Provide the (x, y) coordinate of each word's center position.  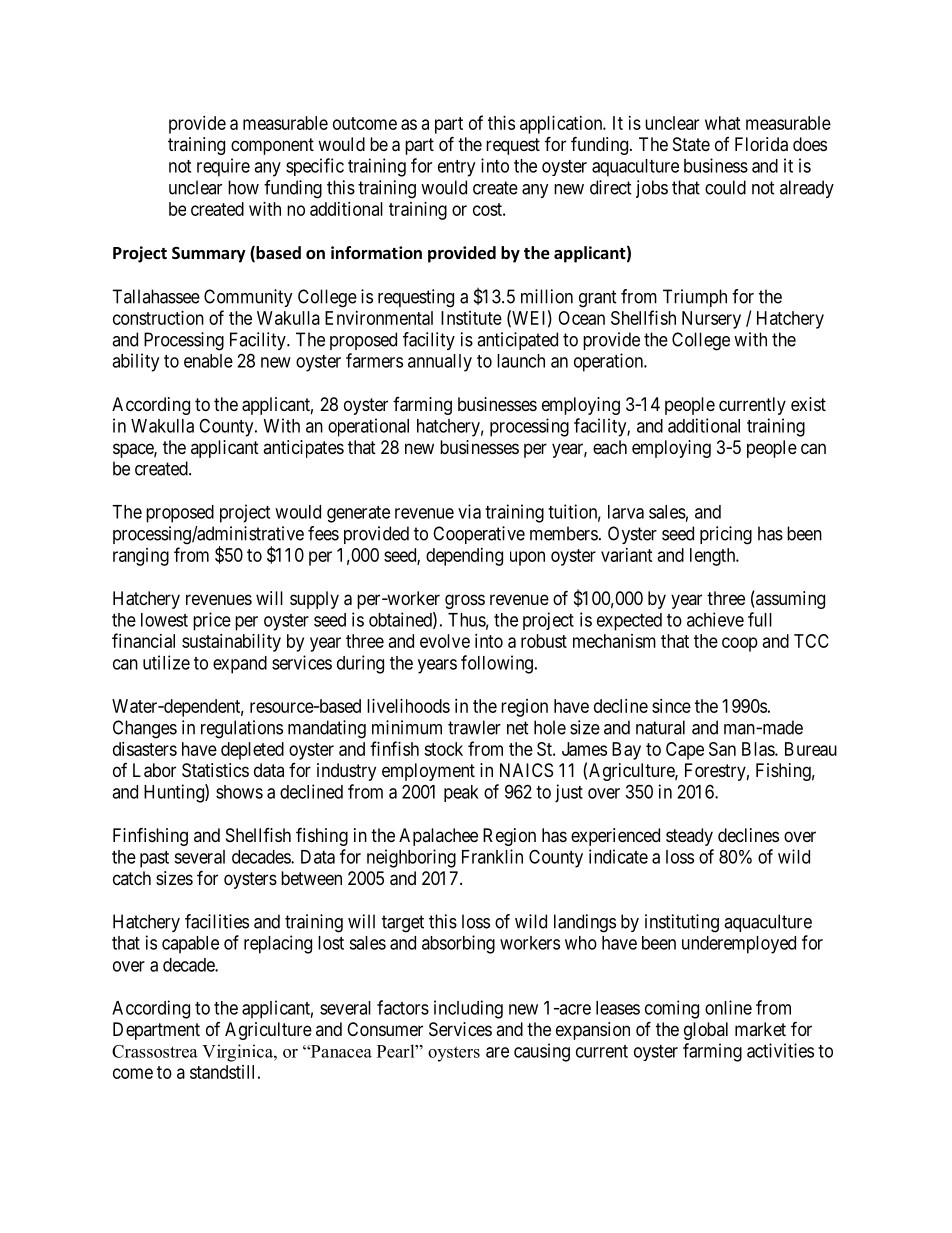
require (223, 167)
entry (456, 168)
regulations (242, 729)
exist (808, 404)
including (468, 1009)
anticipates (303, 449)
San (722, 749)
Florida (761, 144)
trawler (474, 727)
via (469, 511)
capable (190, 945)
